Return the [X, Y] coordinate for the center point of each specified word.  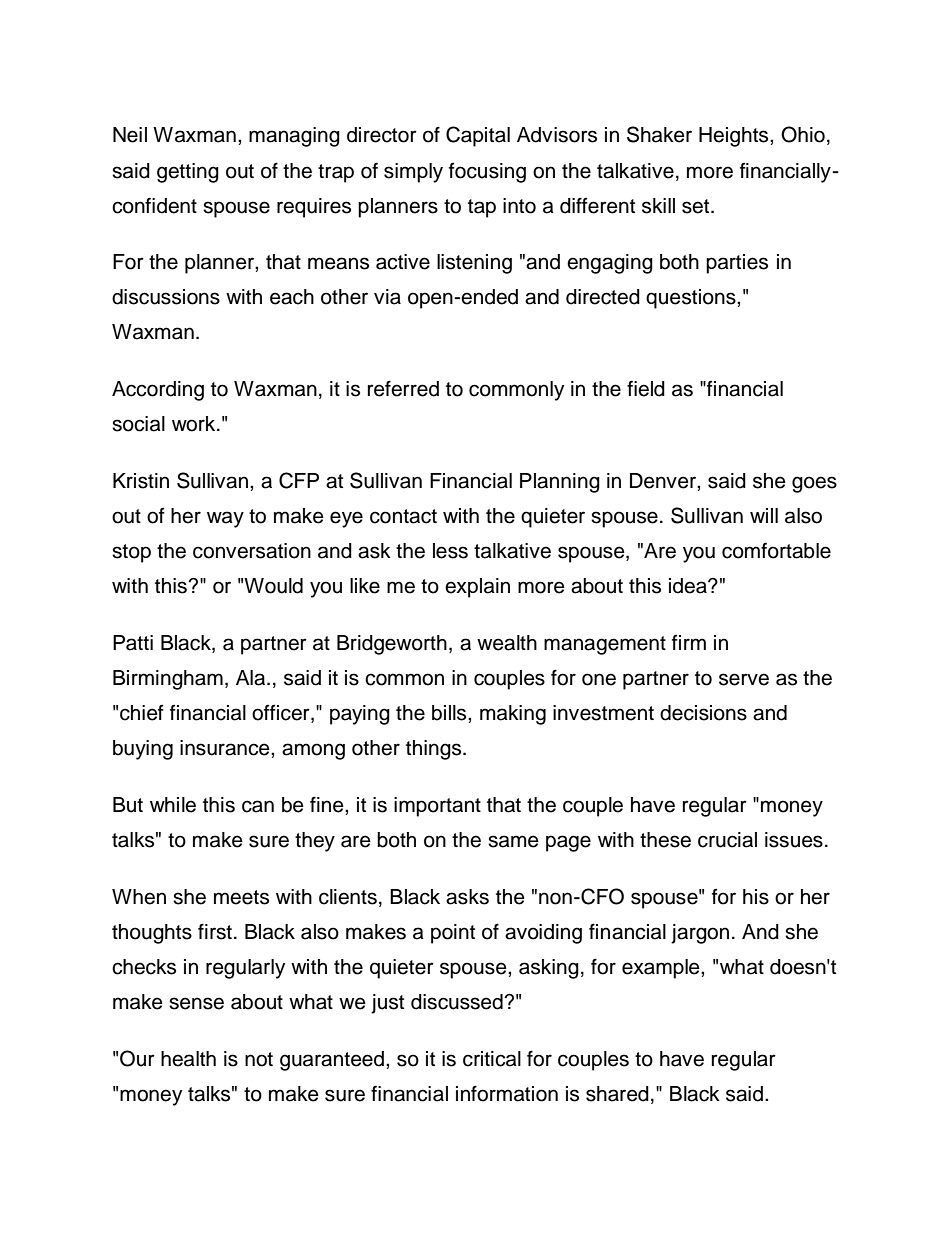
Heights [735, 137]
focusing [487, 173]
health [188, 1059]
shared [617, 1094]
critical [492, 1059]
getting [188, 173]
